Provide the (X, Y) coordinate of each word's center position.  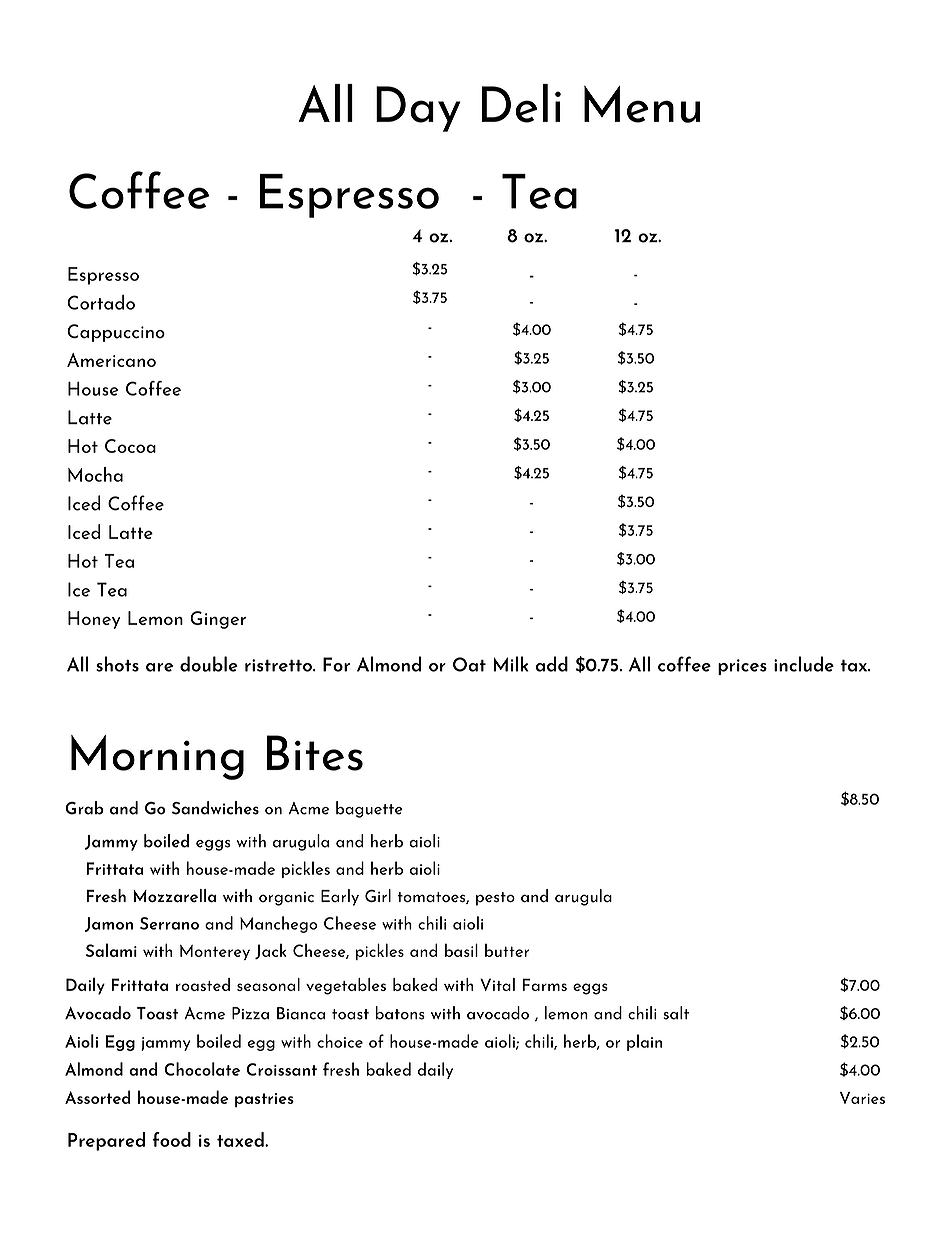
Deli (521, 103)
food (172, 1139)
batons (400, 1013)
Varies (862, 1098)
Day (418, 109)
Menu (642, 104)
